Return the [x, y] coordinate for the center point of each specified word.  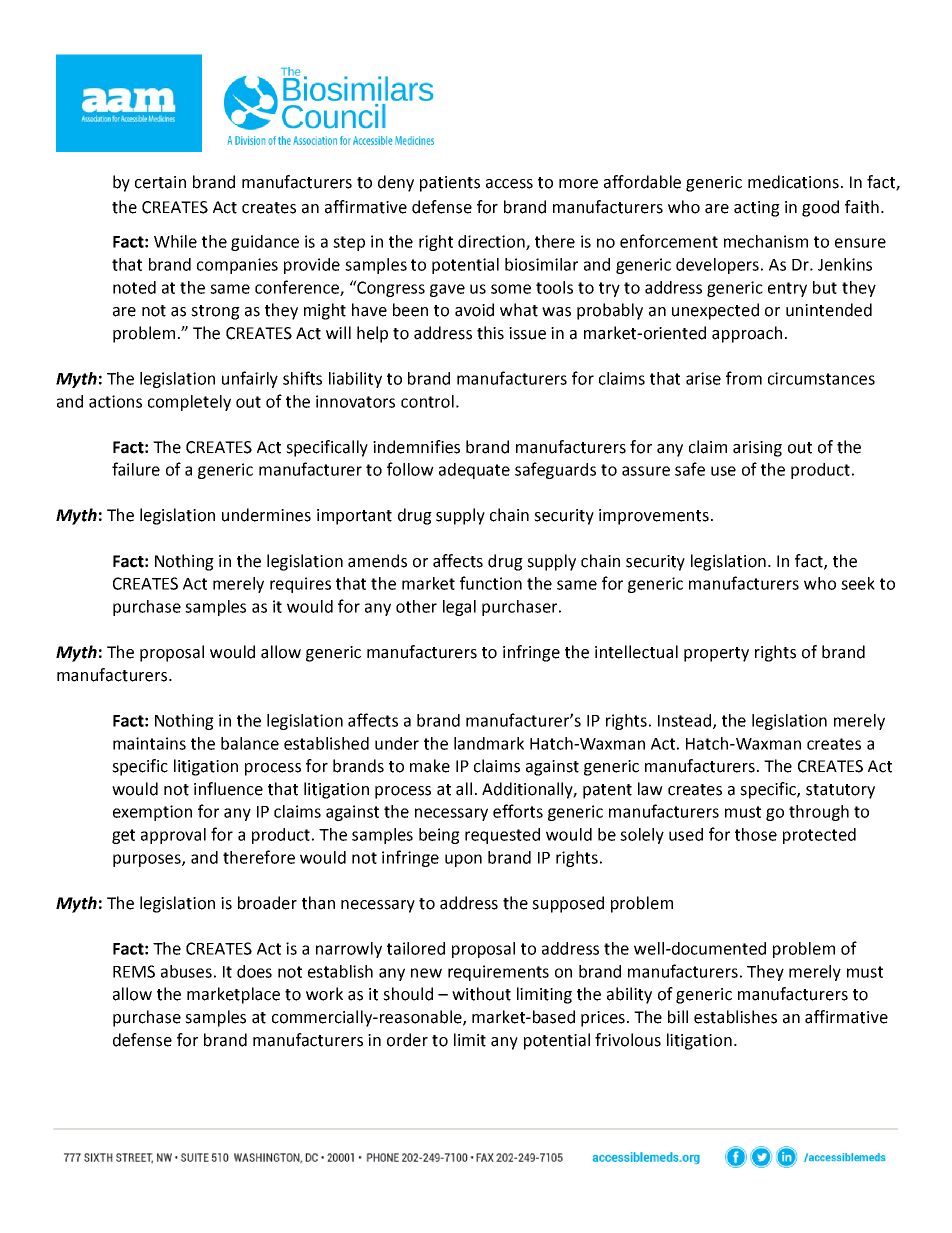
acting [757, 209]
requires [300, 585]
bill [678, 1017]
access [509, 184]
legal [459, 608]
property [716, 654]
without [481, 994]
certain [160, 182]
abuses [186, 971]
